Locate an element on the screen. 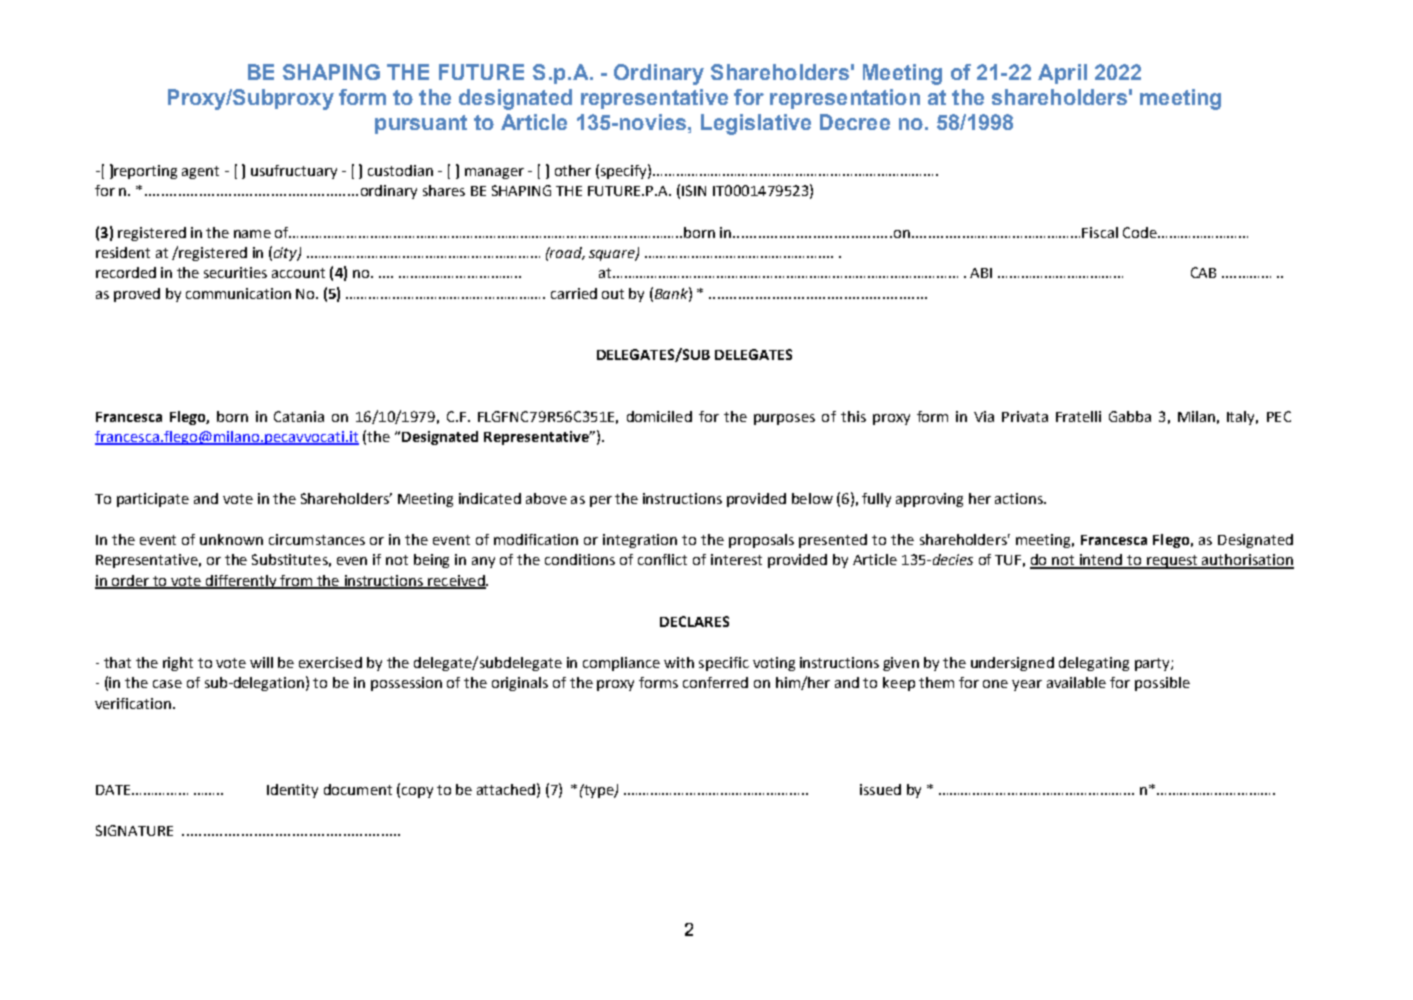 The height and width of the screenshot is (1000, 1413). Identity is located at coordinates (292, 791).
